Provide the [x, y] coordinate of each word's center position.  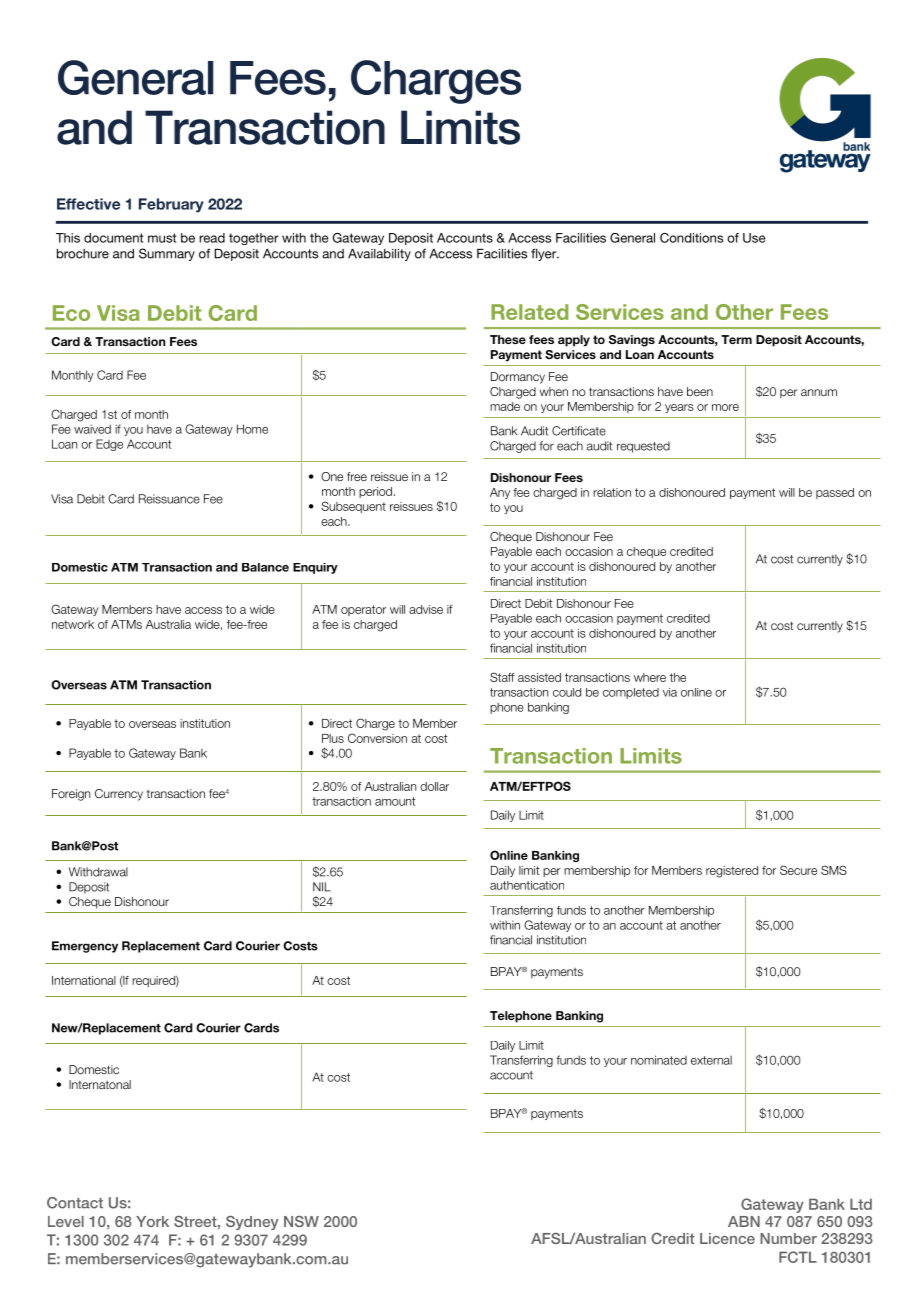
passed [835, 493]
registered [732, 872]
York [152, 1221]
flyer [545, 254]
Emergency [85, 947]
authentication [527, 885]
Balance [265, 567]
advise [426, 609]
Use [754, 238]
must [162, 238]
